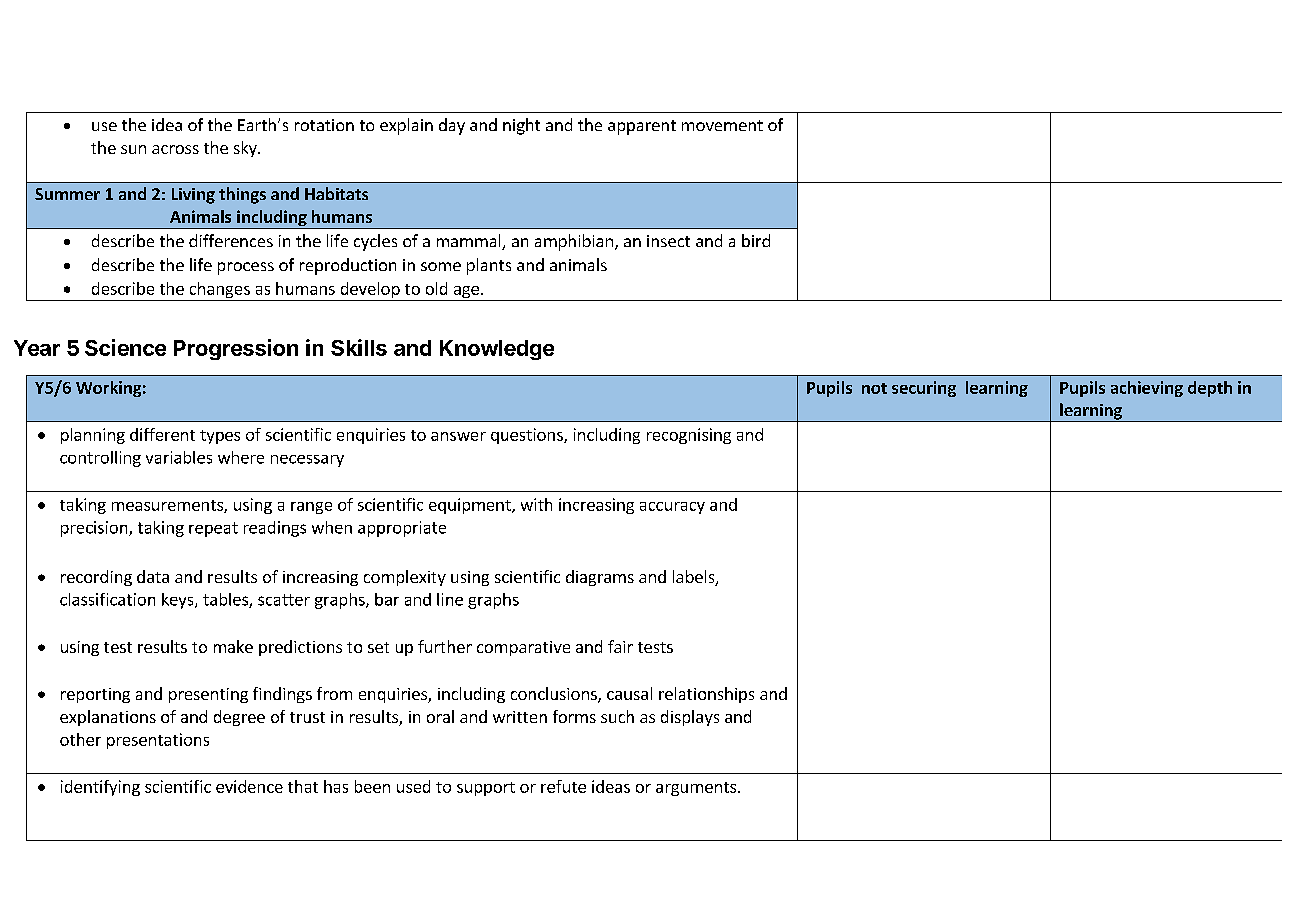 This page has height=924, width=1308. Describe the element at coordinates (175, 149) in the page. I see `across` at that location.
